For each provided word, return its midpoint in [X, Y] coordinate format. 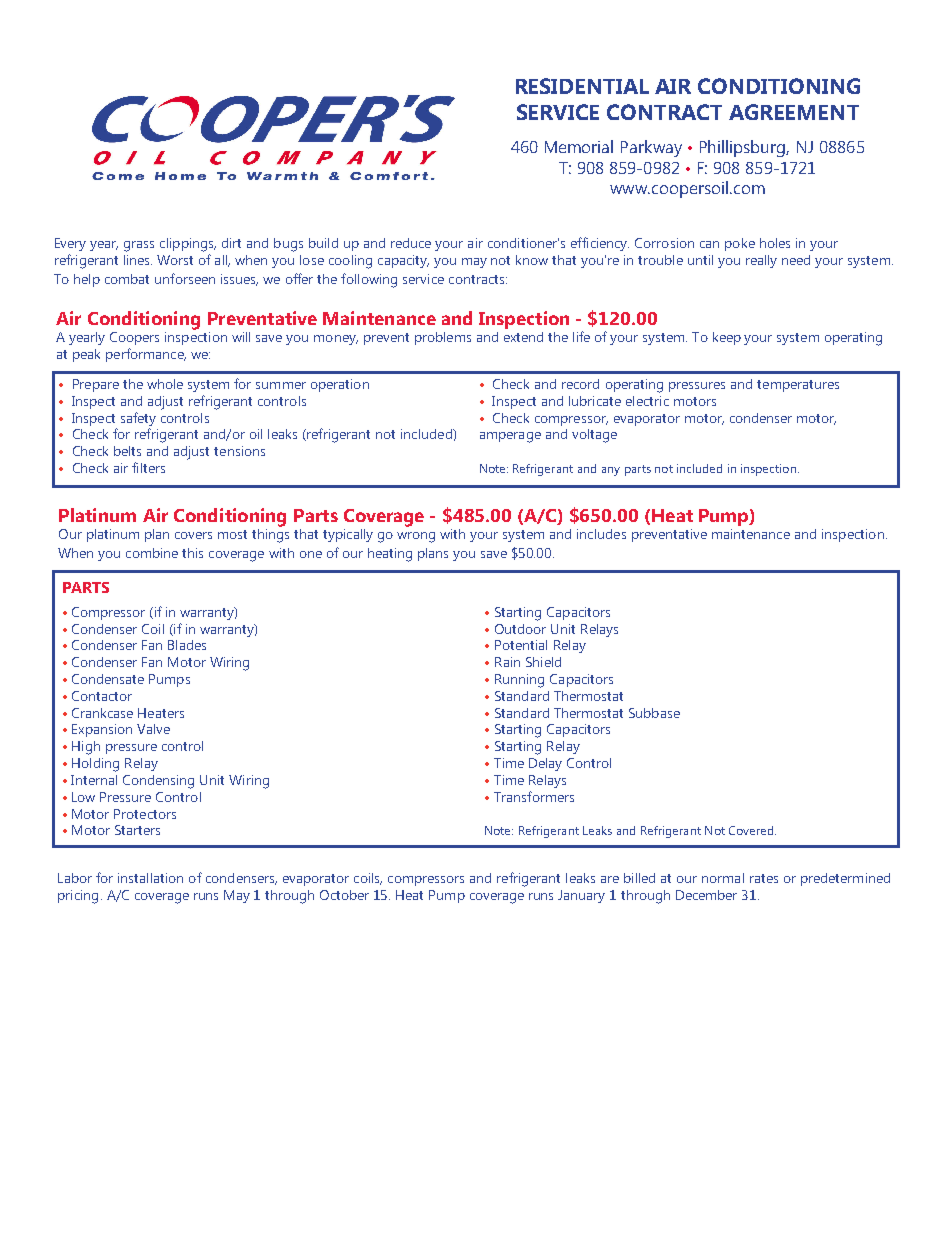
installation [150, 878]
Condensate [108, 679]
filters [148, 467]
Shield [543, 662]
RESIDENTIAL [582, 86]
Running [519, 681]
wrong [416, 537]
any [611, 471]
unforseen [185, 278]
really [761, 261]
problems [443, 338]
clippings [188, 245]
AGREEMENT [794, 112]
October [344, 895]
